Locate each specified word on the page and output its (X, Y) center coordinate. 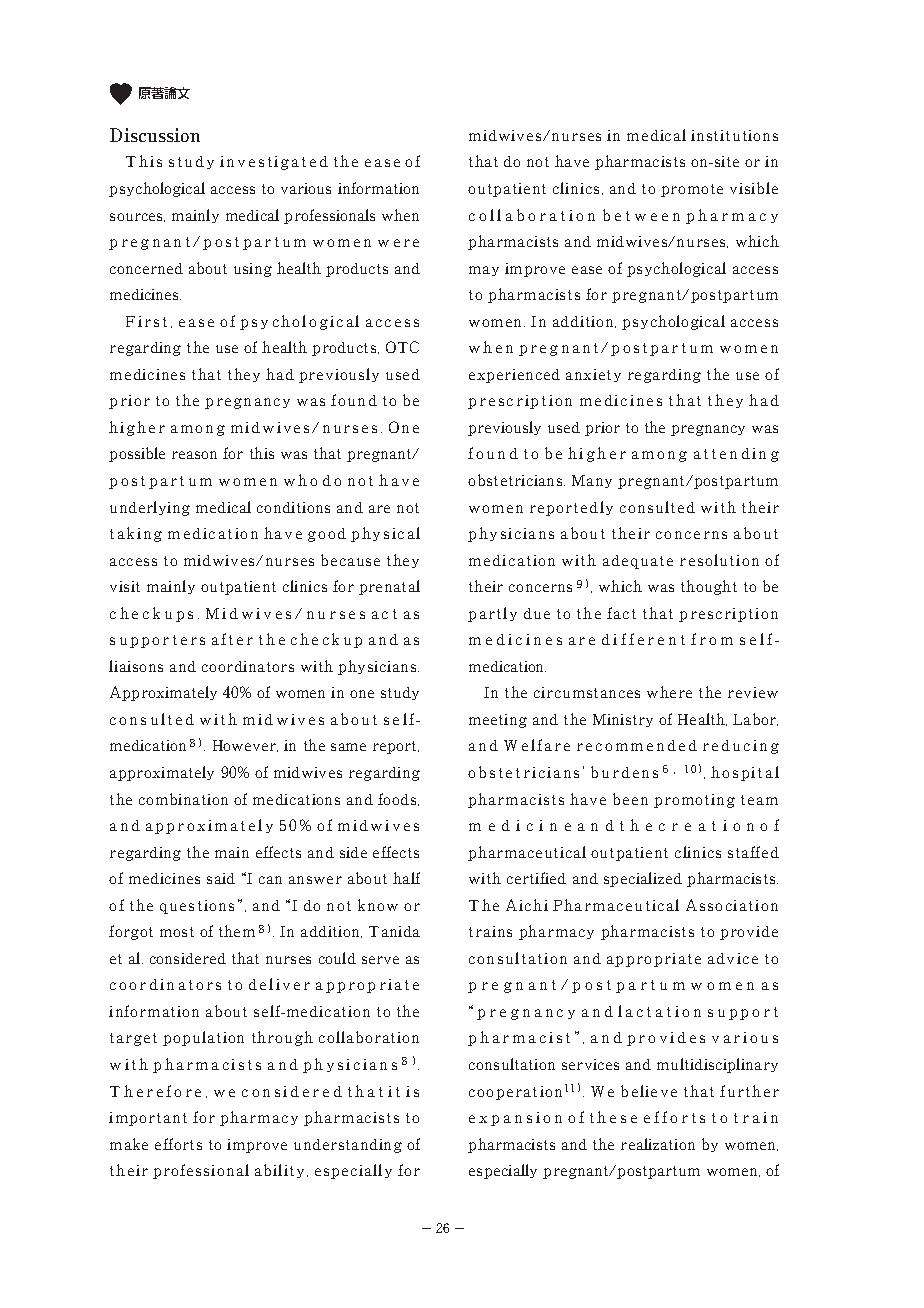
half (406, 878)
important (148, 1119)
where (669, 692)
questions (197, 907)
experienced (514, 376)
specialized (643, 879)
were (398, 243)
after (232, 639)
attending (736, 455)
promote (692, 190)
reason (194, 455)
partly (492, 614)
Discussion (155, 135)
